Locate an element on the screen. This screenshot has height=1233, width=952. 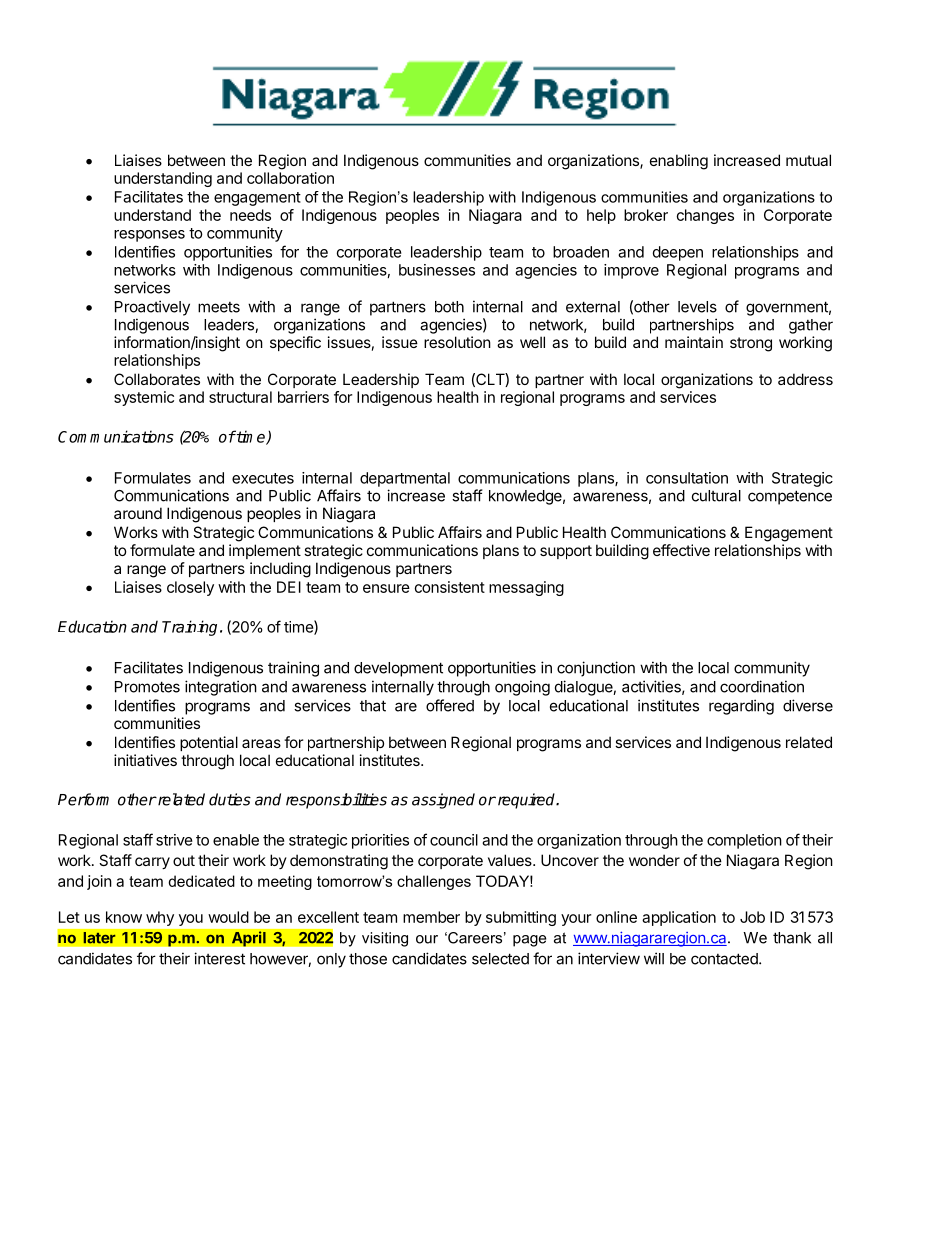
resolution is located at coordinates (457, 342).
